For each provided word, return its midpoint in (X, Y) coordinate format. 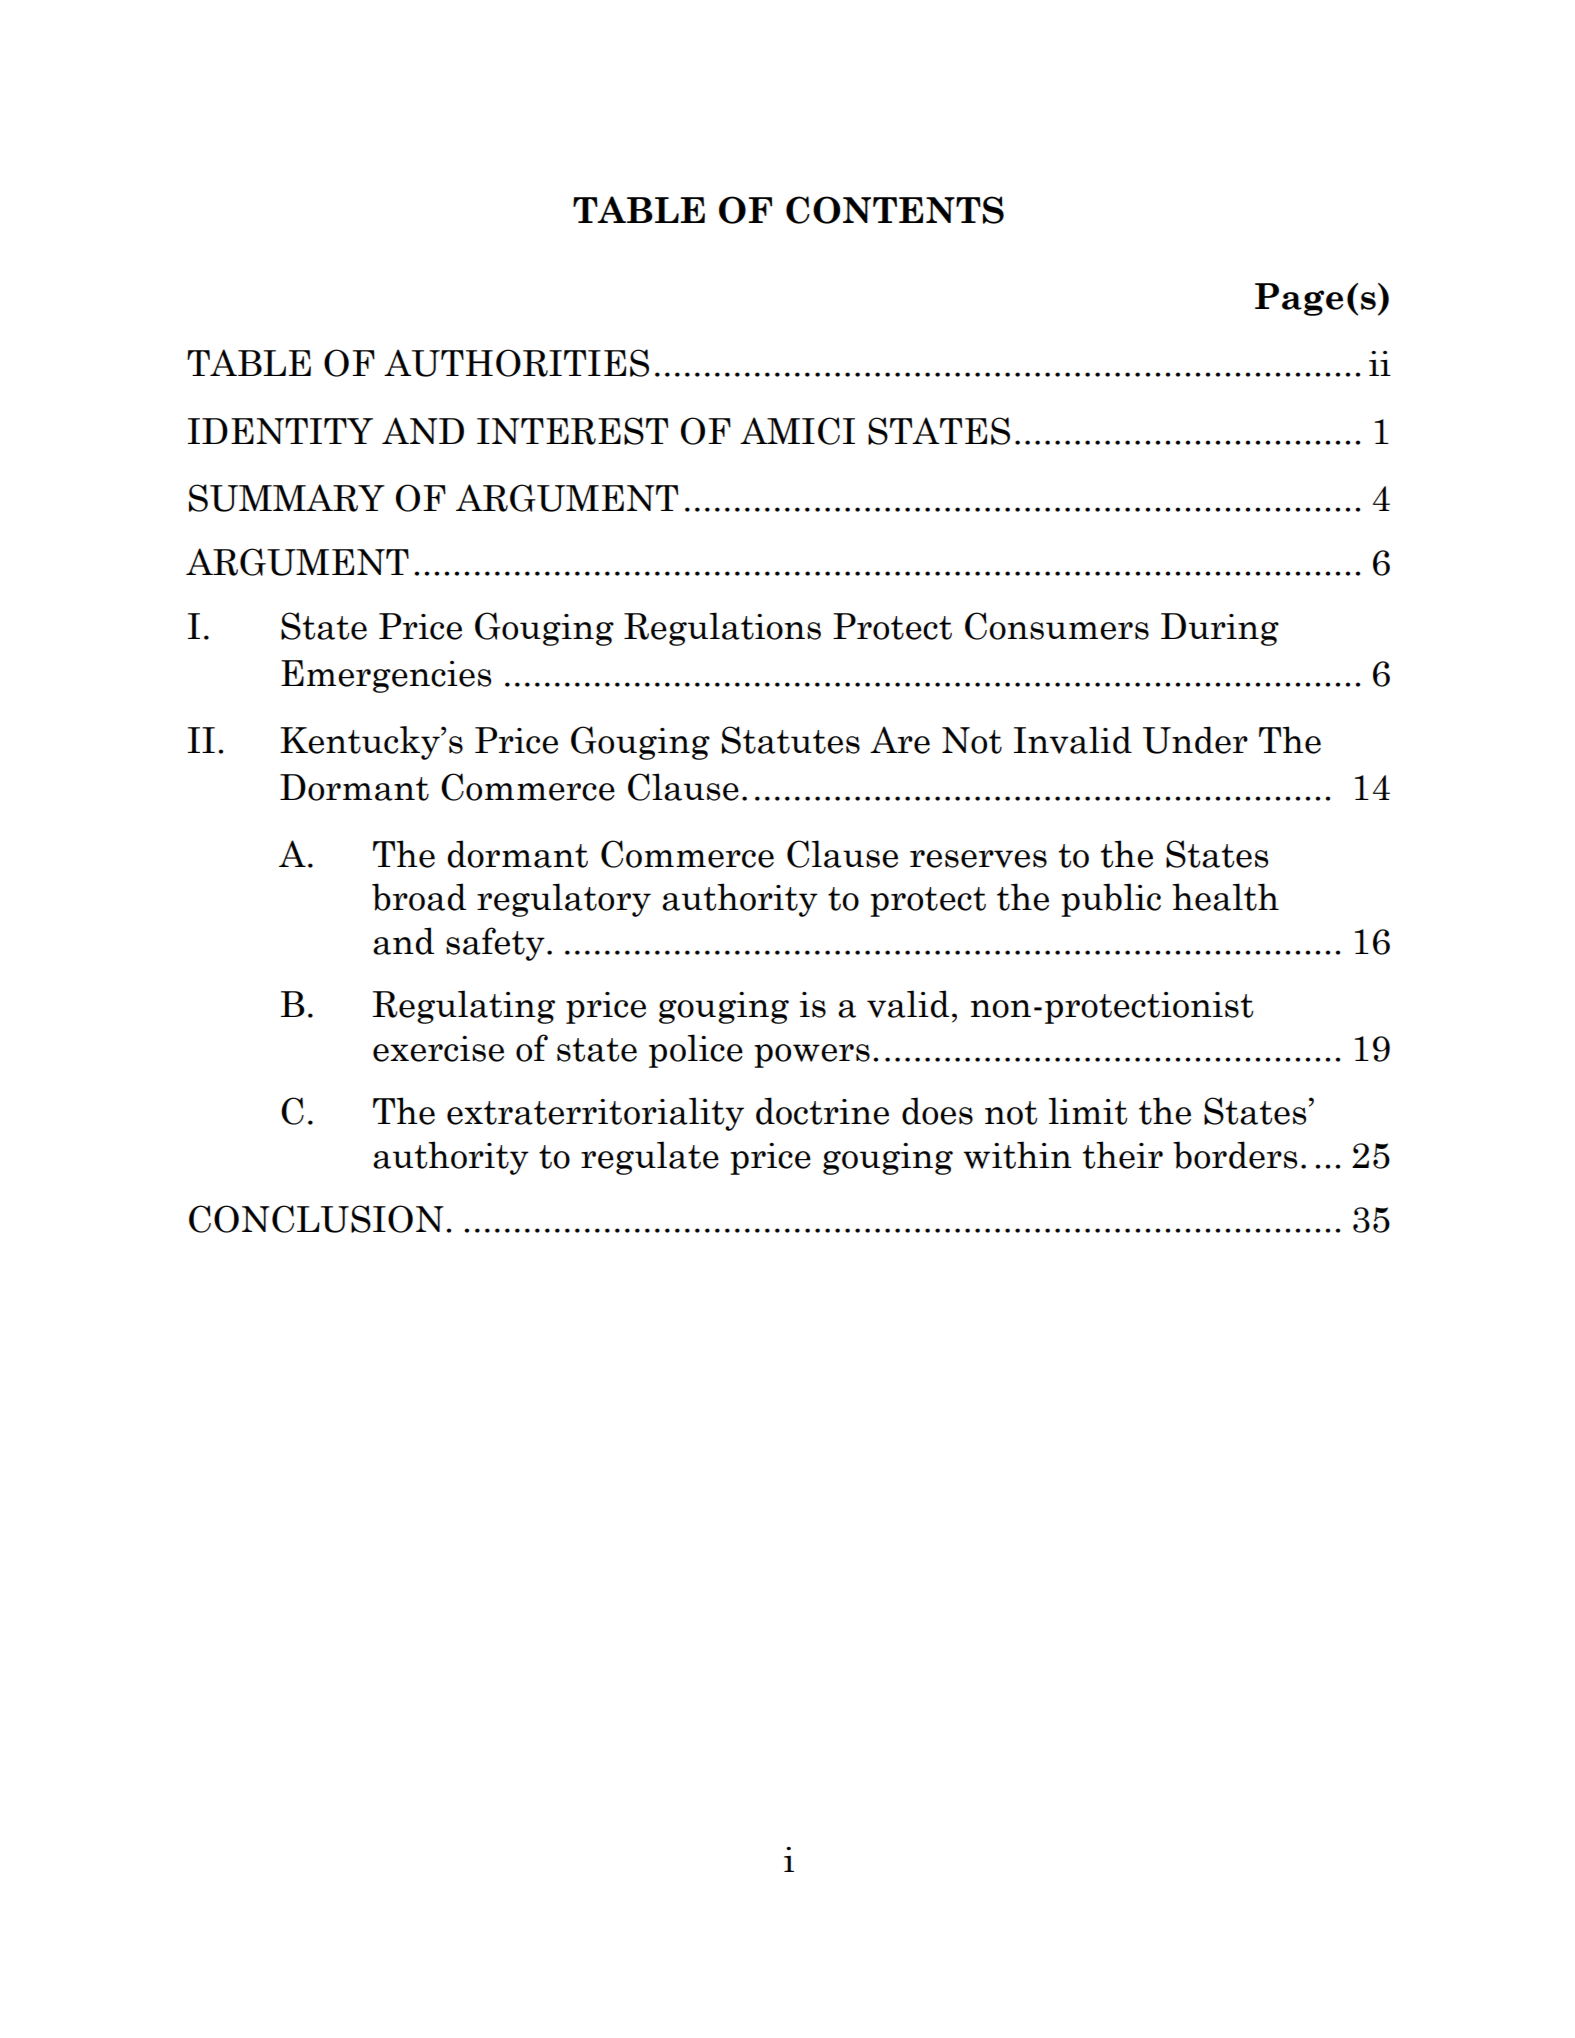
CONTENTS (895, 210)
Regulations (722, 629)
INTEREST (572, 431)
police (696, 1051)
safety (495, 944)
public (1111, 900)
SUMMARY (287, 498)
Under (1195, 740)
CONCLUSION (316, 1219)
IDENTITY (280, 431)
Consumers (1057, 626)
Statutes (791, 740)
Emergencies (386, 676)
